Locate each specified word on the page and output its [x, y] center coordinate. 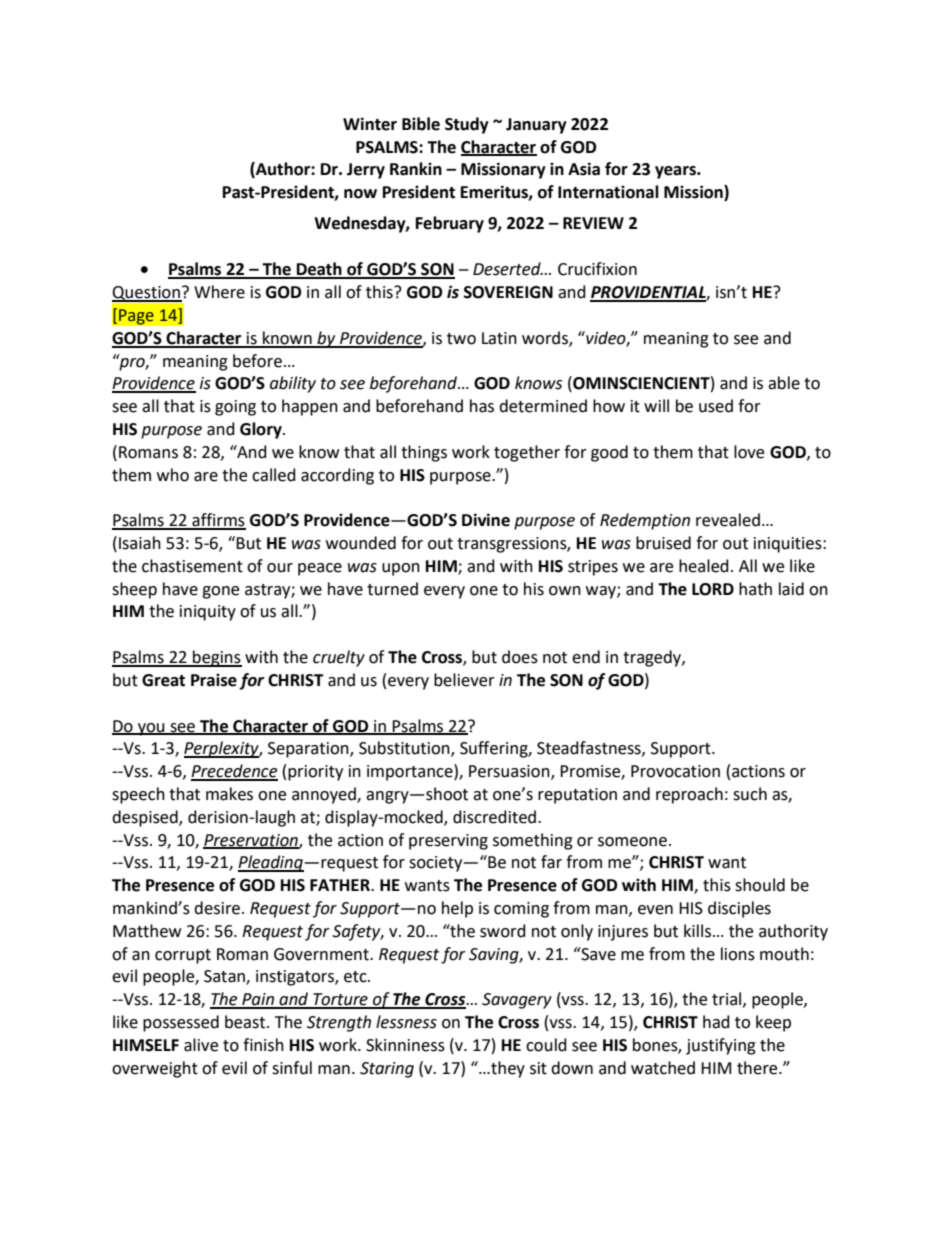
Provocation [675, 771]
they [507, 1069]
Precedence [234, 772]
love [749, 452]
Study [467, 125]
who [173, 475]
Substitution [405, 749]
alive [201, 1045]
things [424, 453]
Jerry [366, 171]
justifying [721, 1046]
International [608, 192]
